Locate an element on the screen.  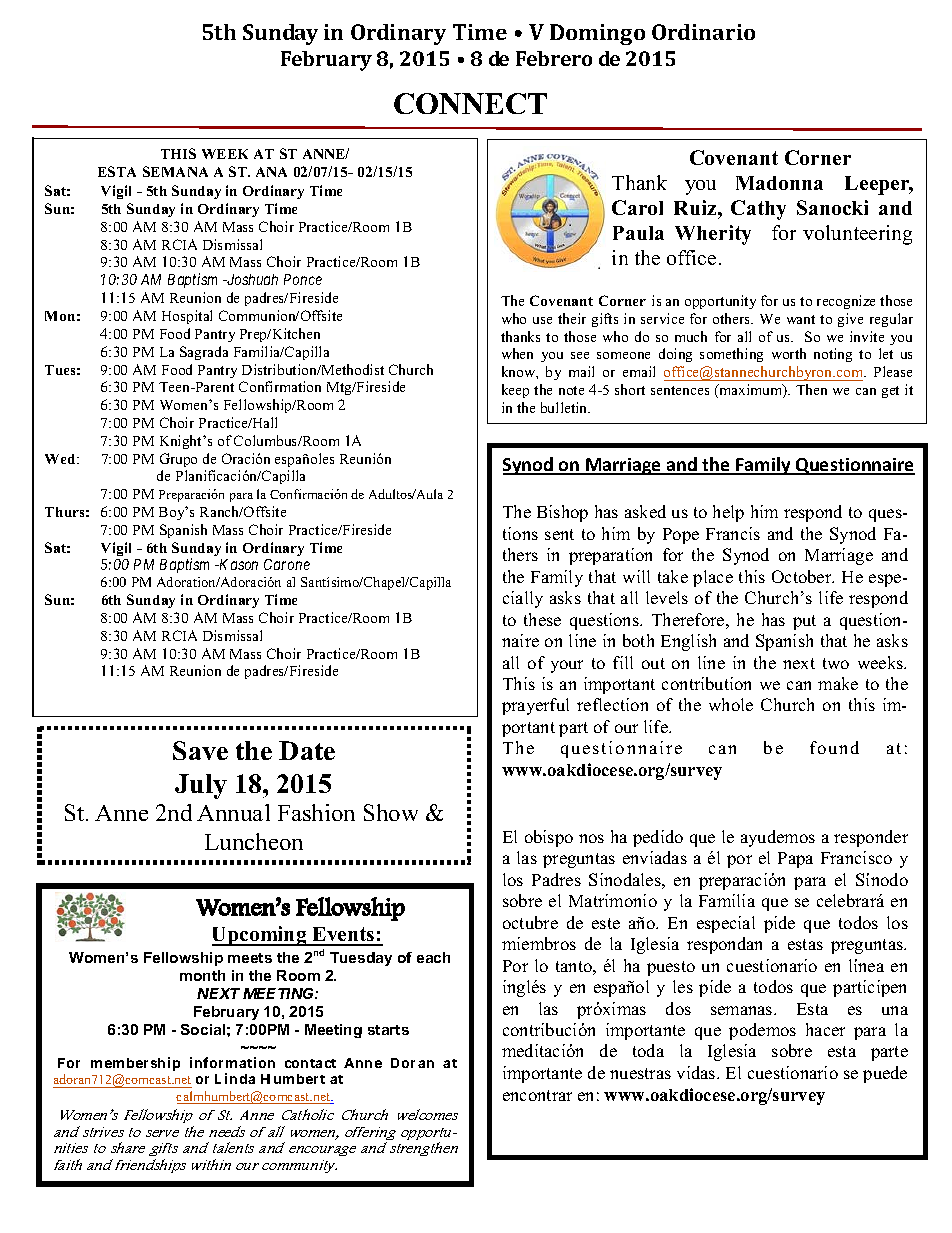
Save is located at coordinates (200, 750).
